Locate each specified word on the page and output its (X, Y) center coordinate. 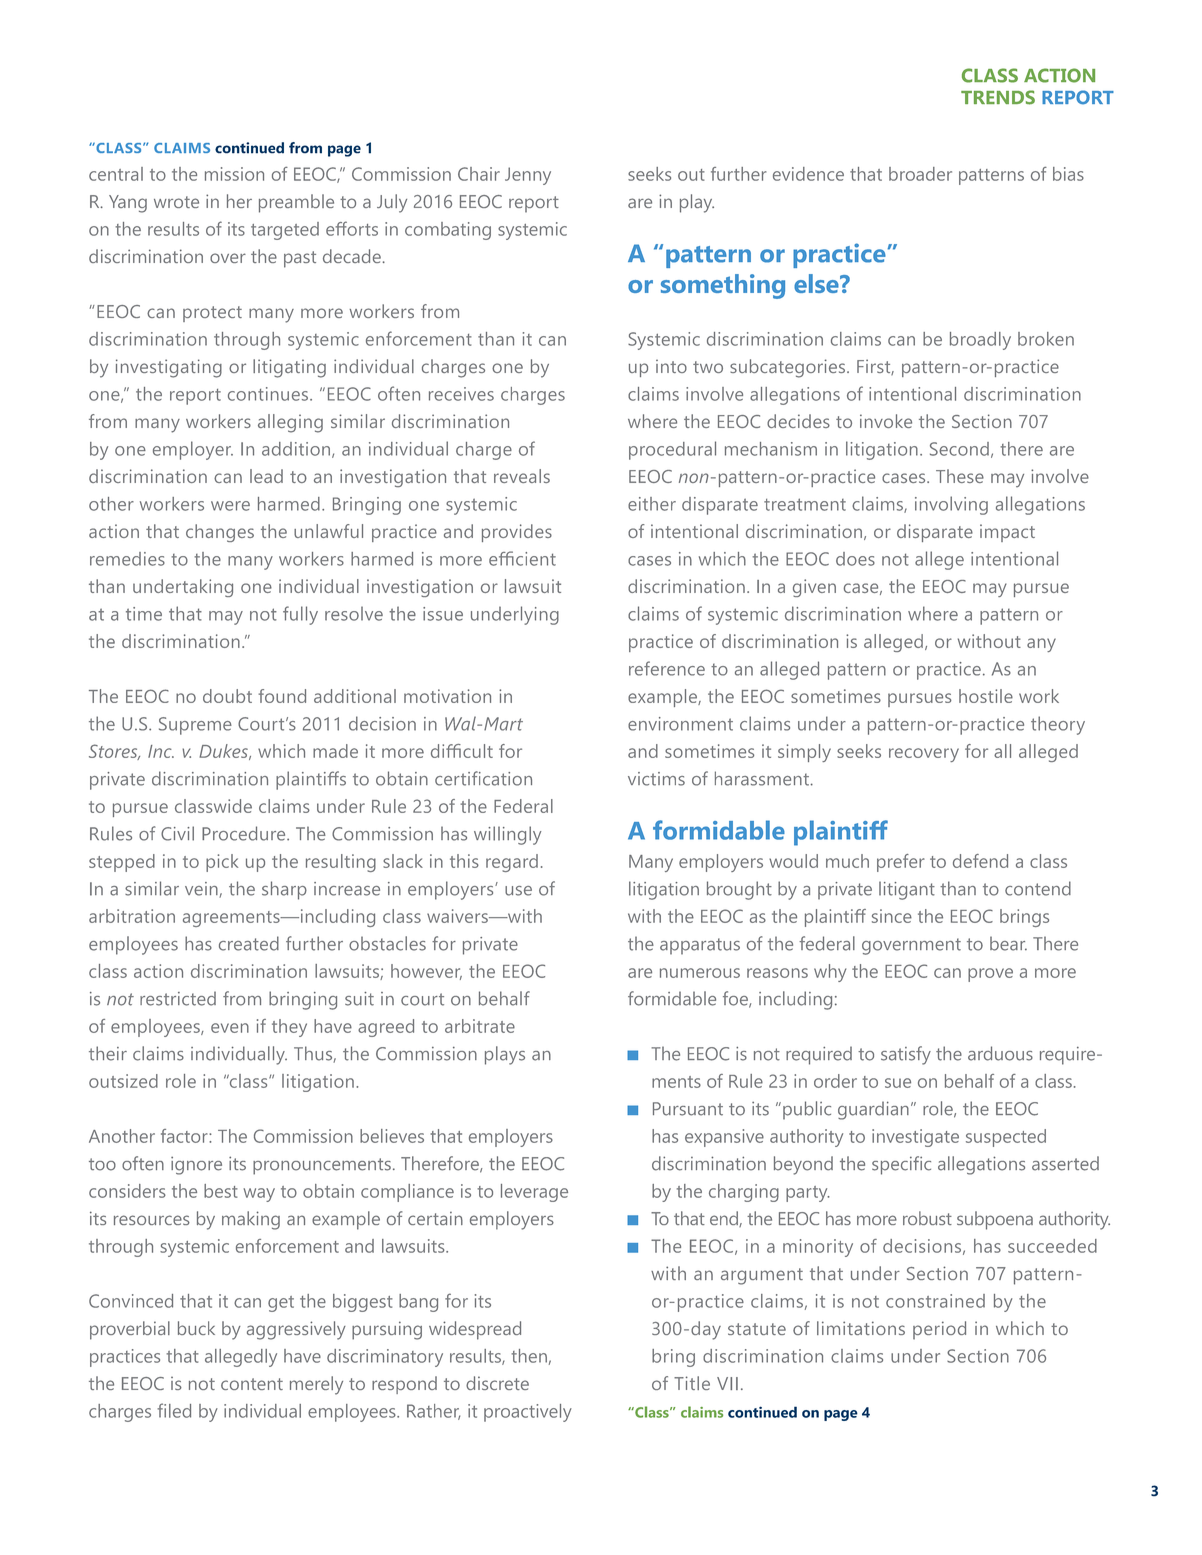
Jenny (528, 176)
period (939, 1330)
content (252, 1384)
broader (920, 174)
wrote (176, 202)
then (529, 1356)
